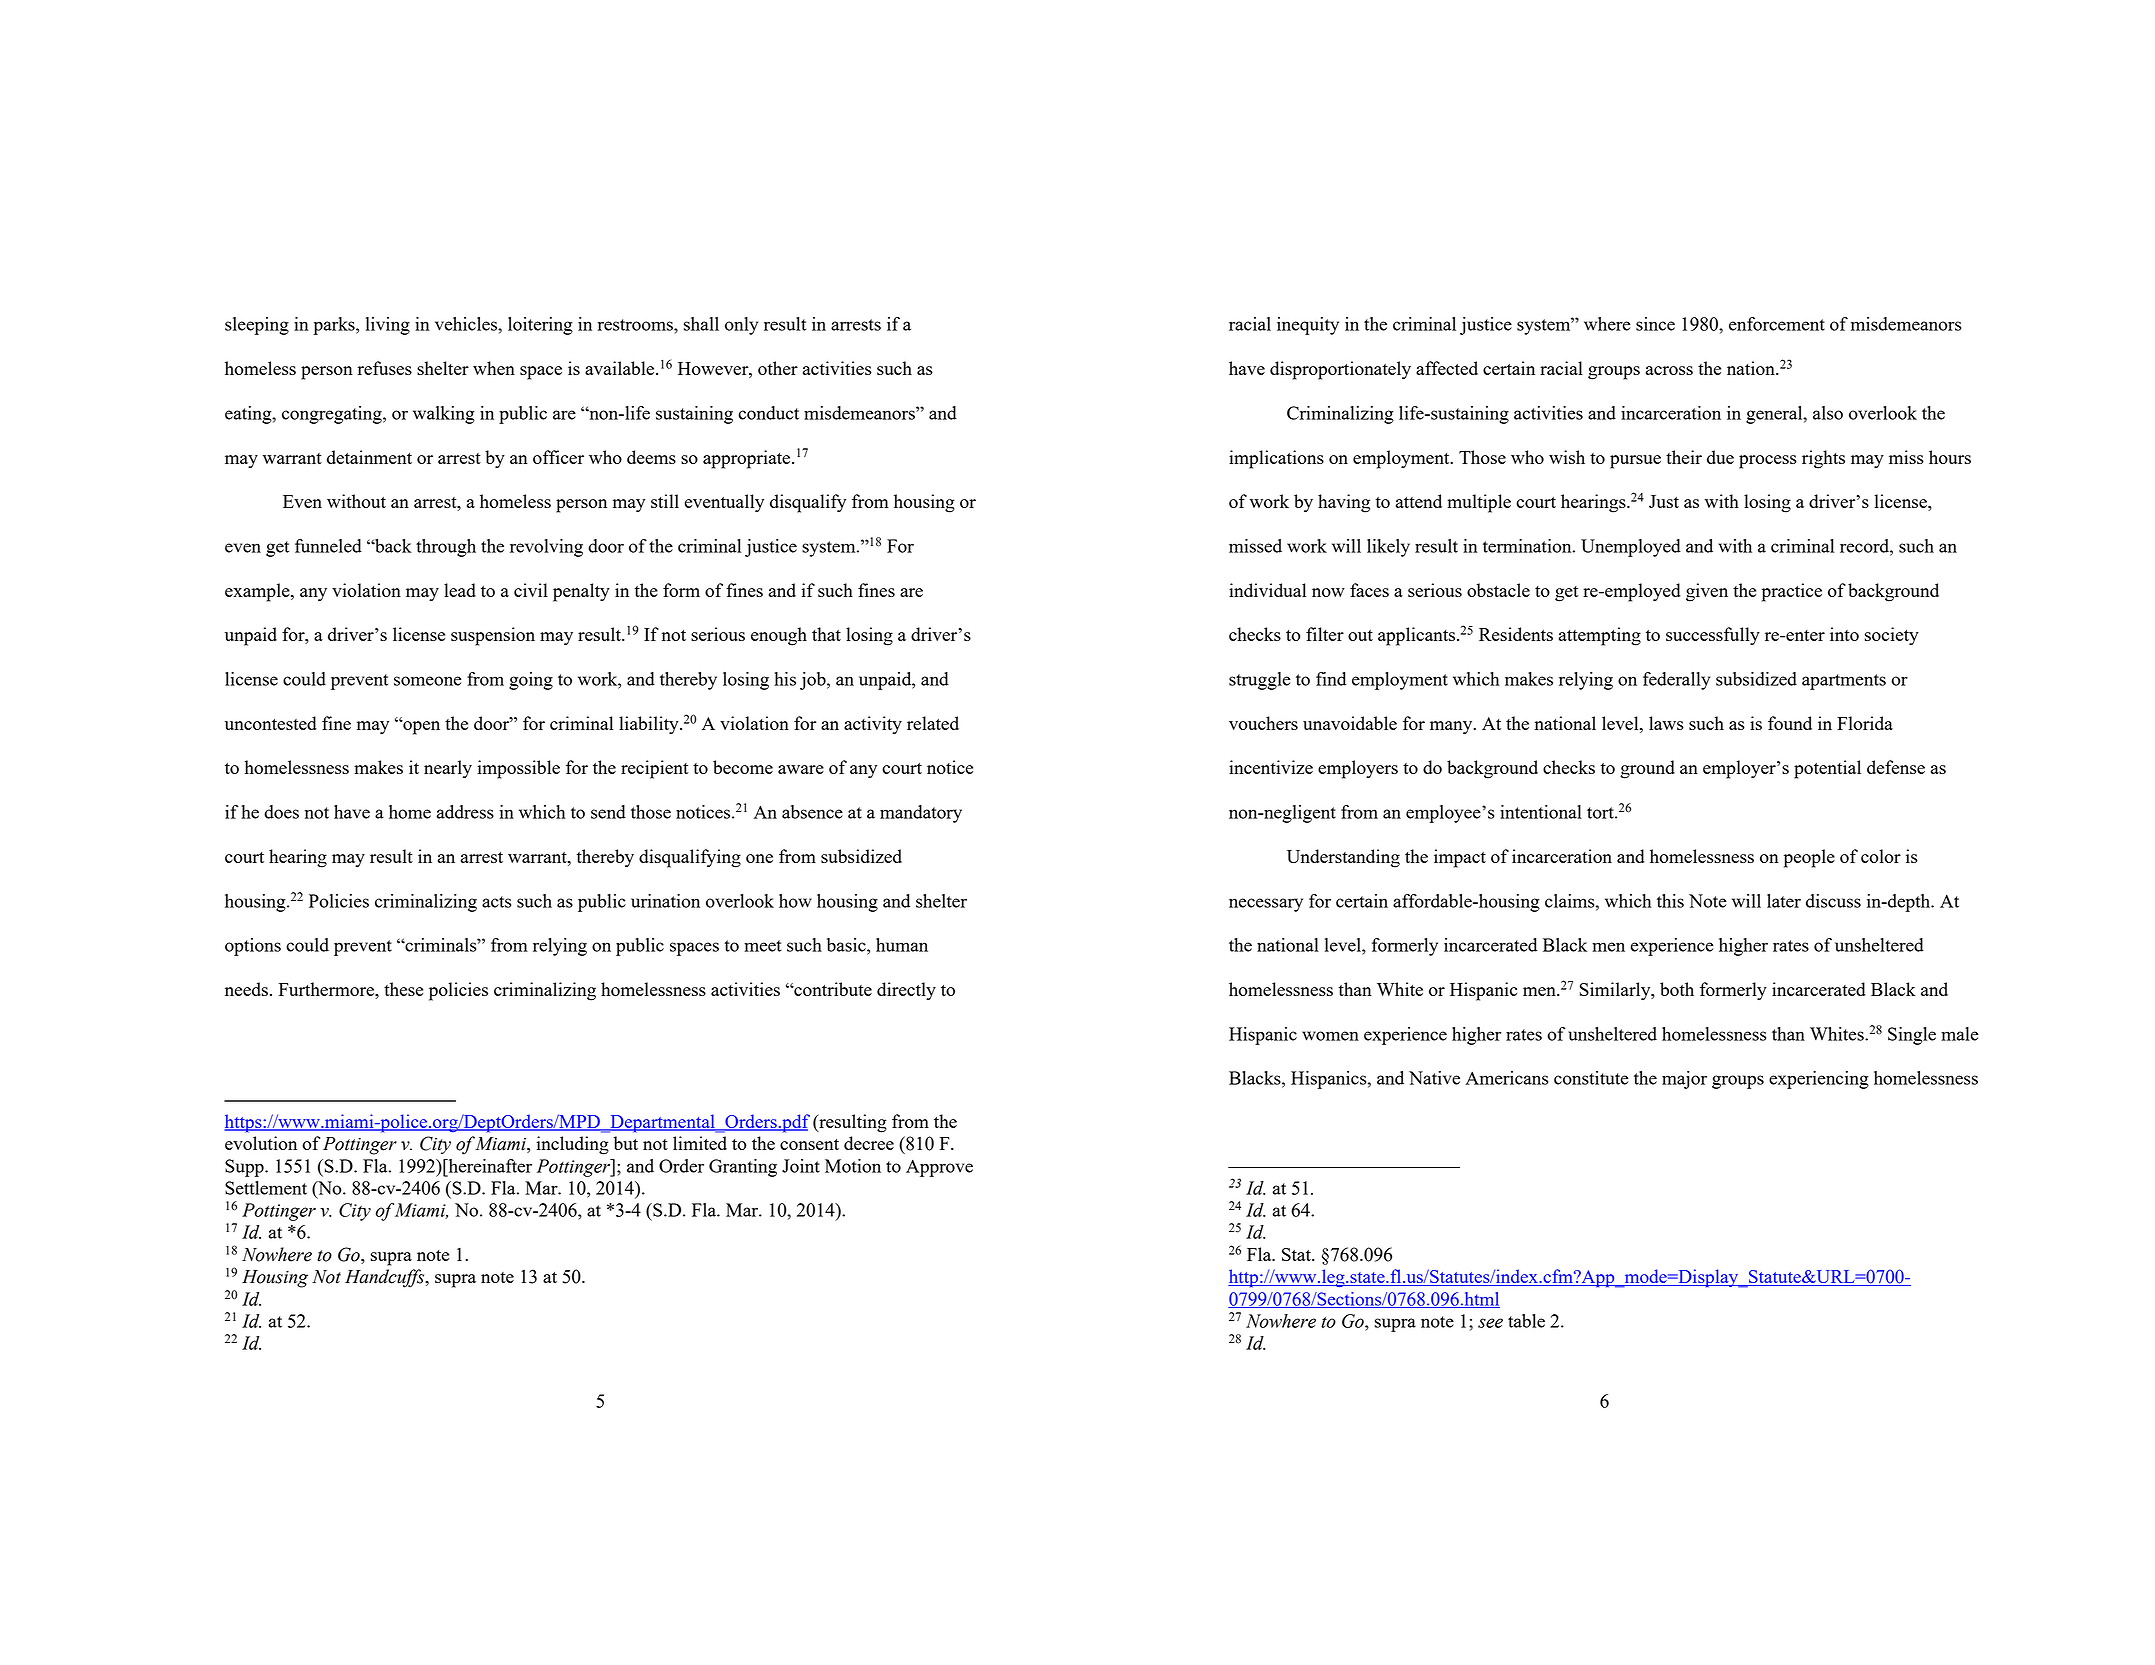  I want to click on when, so click(494, 368).
